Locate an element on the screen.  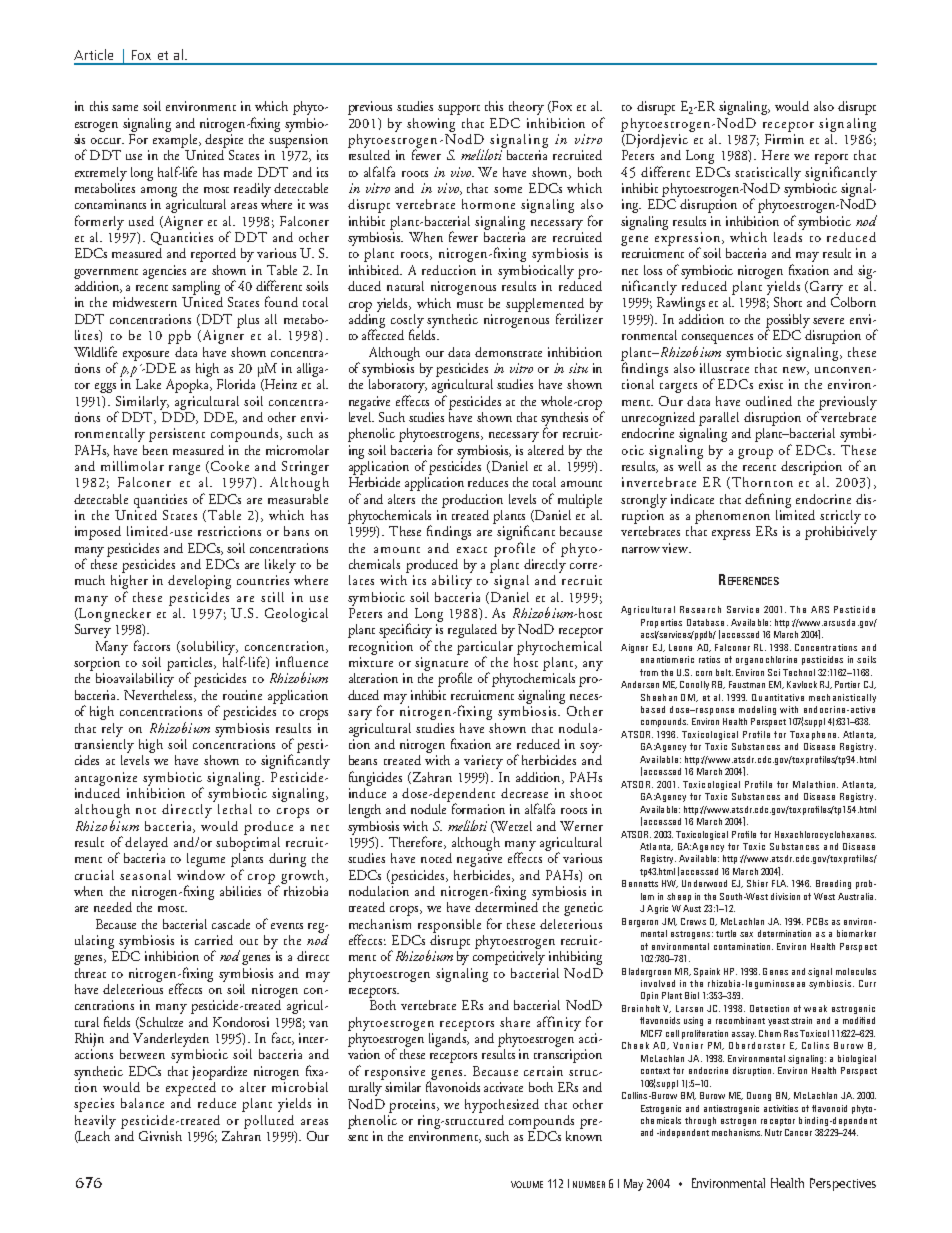
organochlorine is located at coordinates (766, 660).
